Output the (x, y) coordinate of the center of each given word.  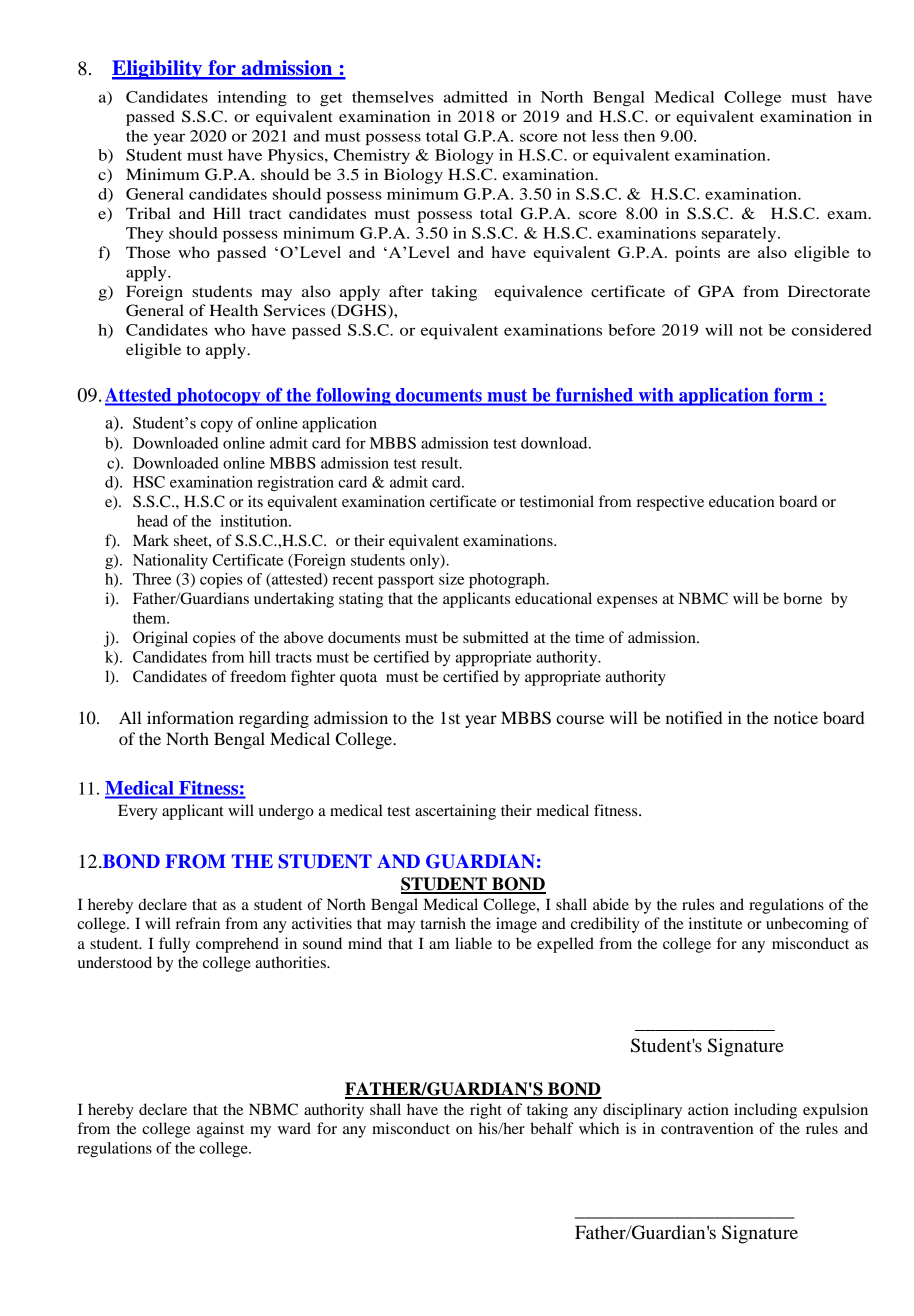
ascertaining (455, 812)
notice (796, 717)
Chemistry (372, 156)
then (639, 136)
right (486, 1111)
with (656, 395)
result (441, 463)
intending (252, 98)
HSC (149, 482)
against (220, 1130)
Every (138, 812)
